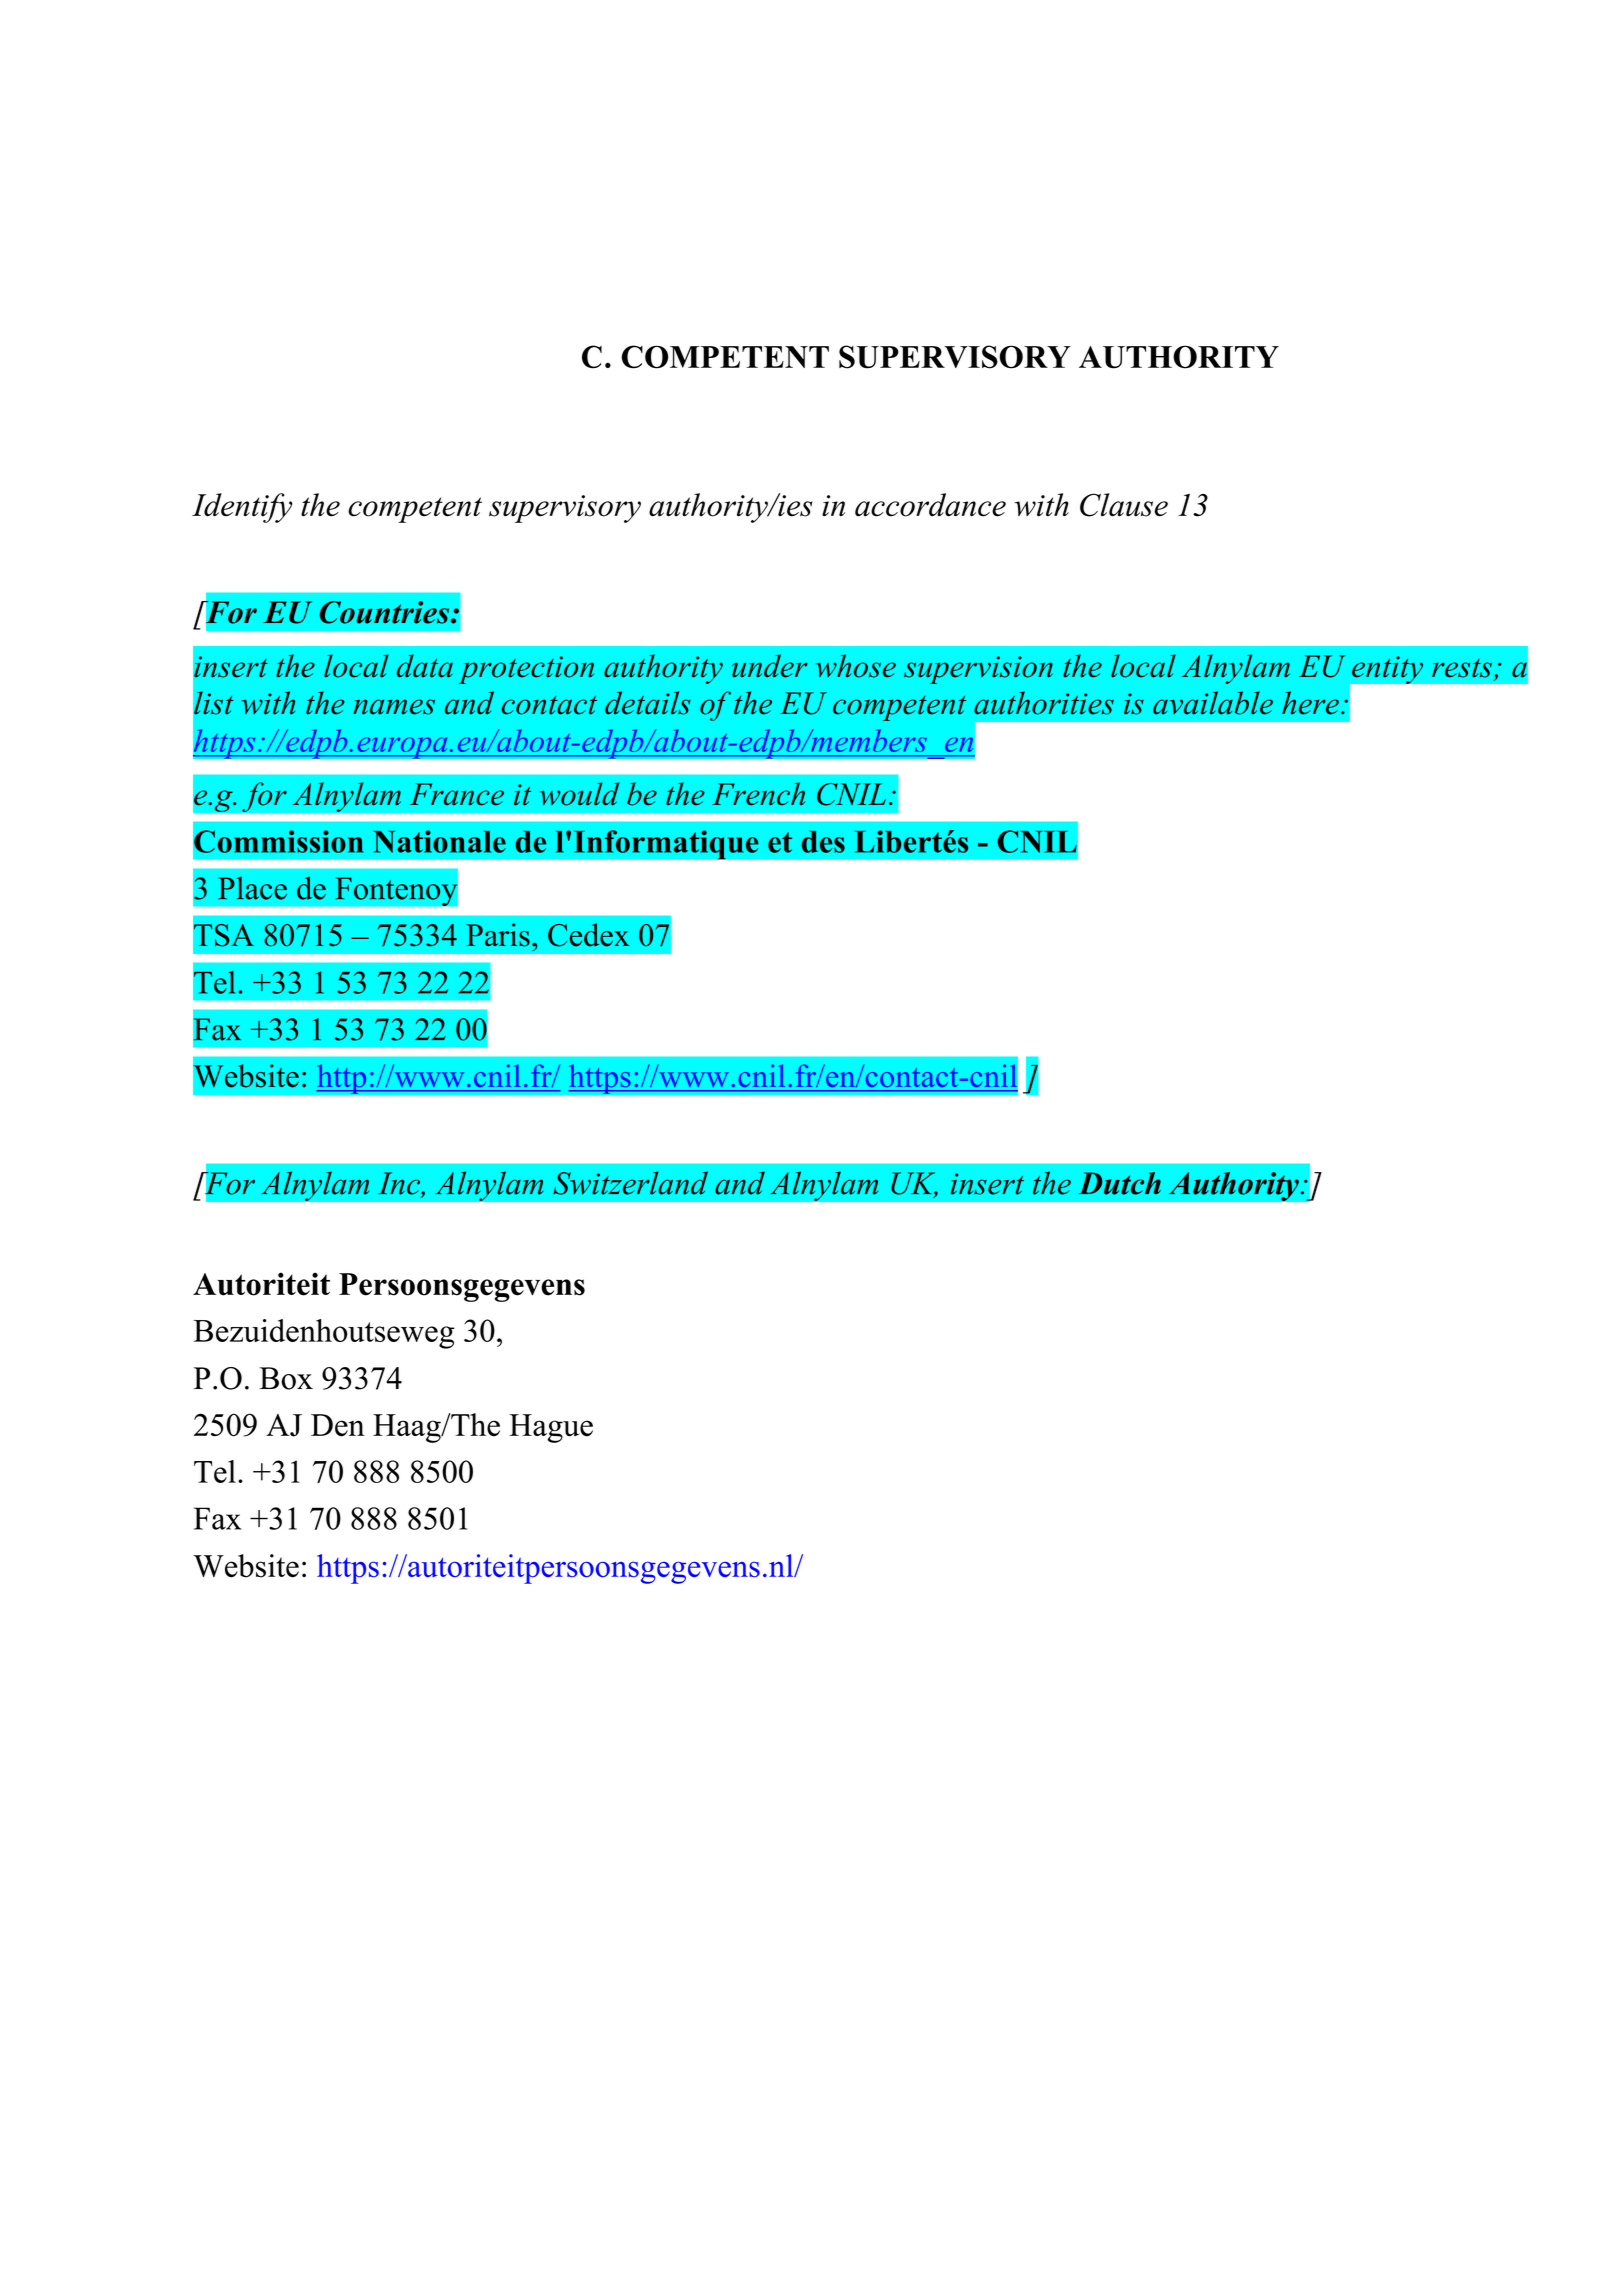 This image has width=1612, height=2279. Describe the element at coordinates (242, 508) in the image. I see `Identify` at that location.
